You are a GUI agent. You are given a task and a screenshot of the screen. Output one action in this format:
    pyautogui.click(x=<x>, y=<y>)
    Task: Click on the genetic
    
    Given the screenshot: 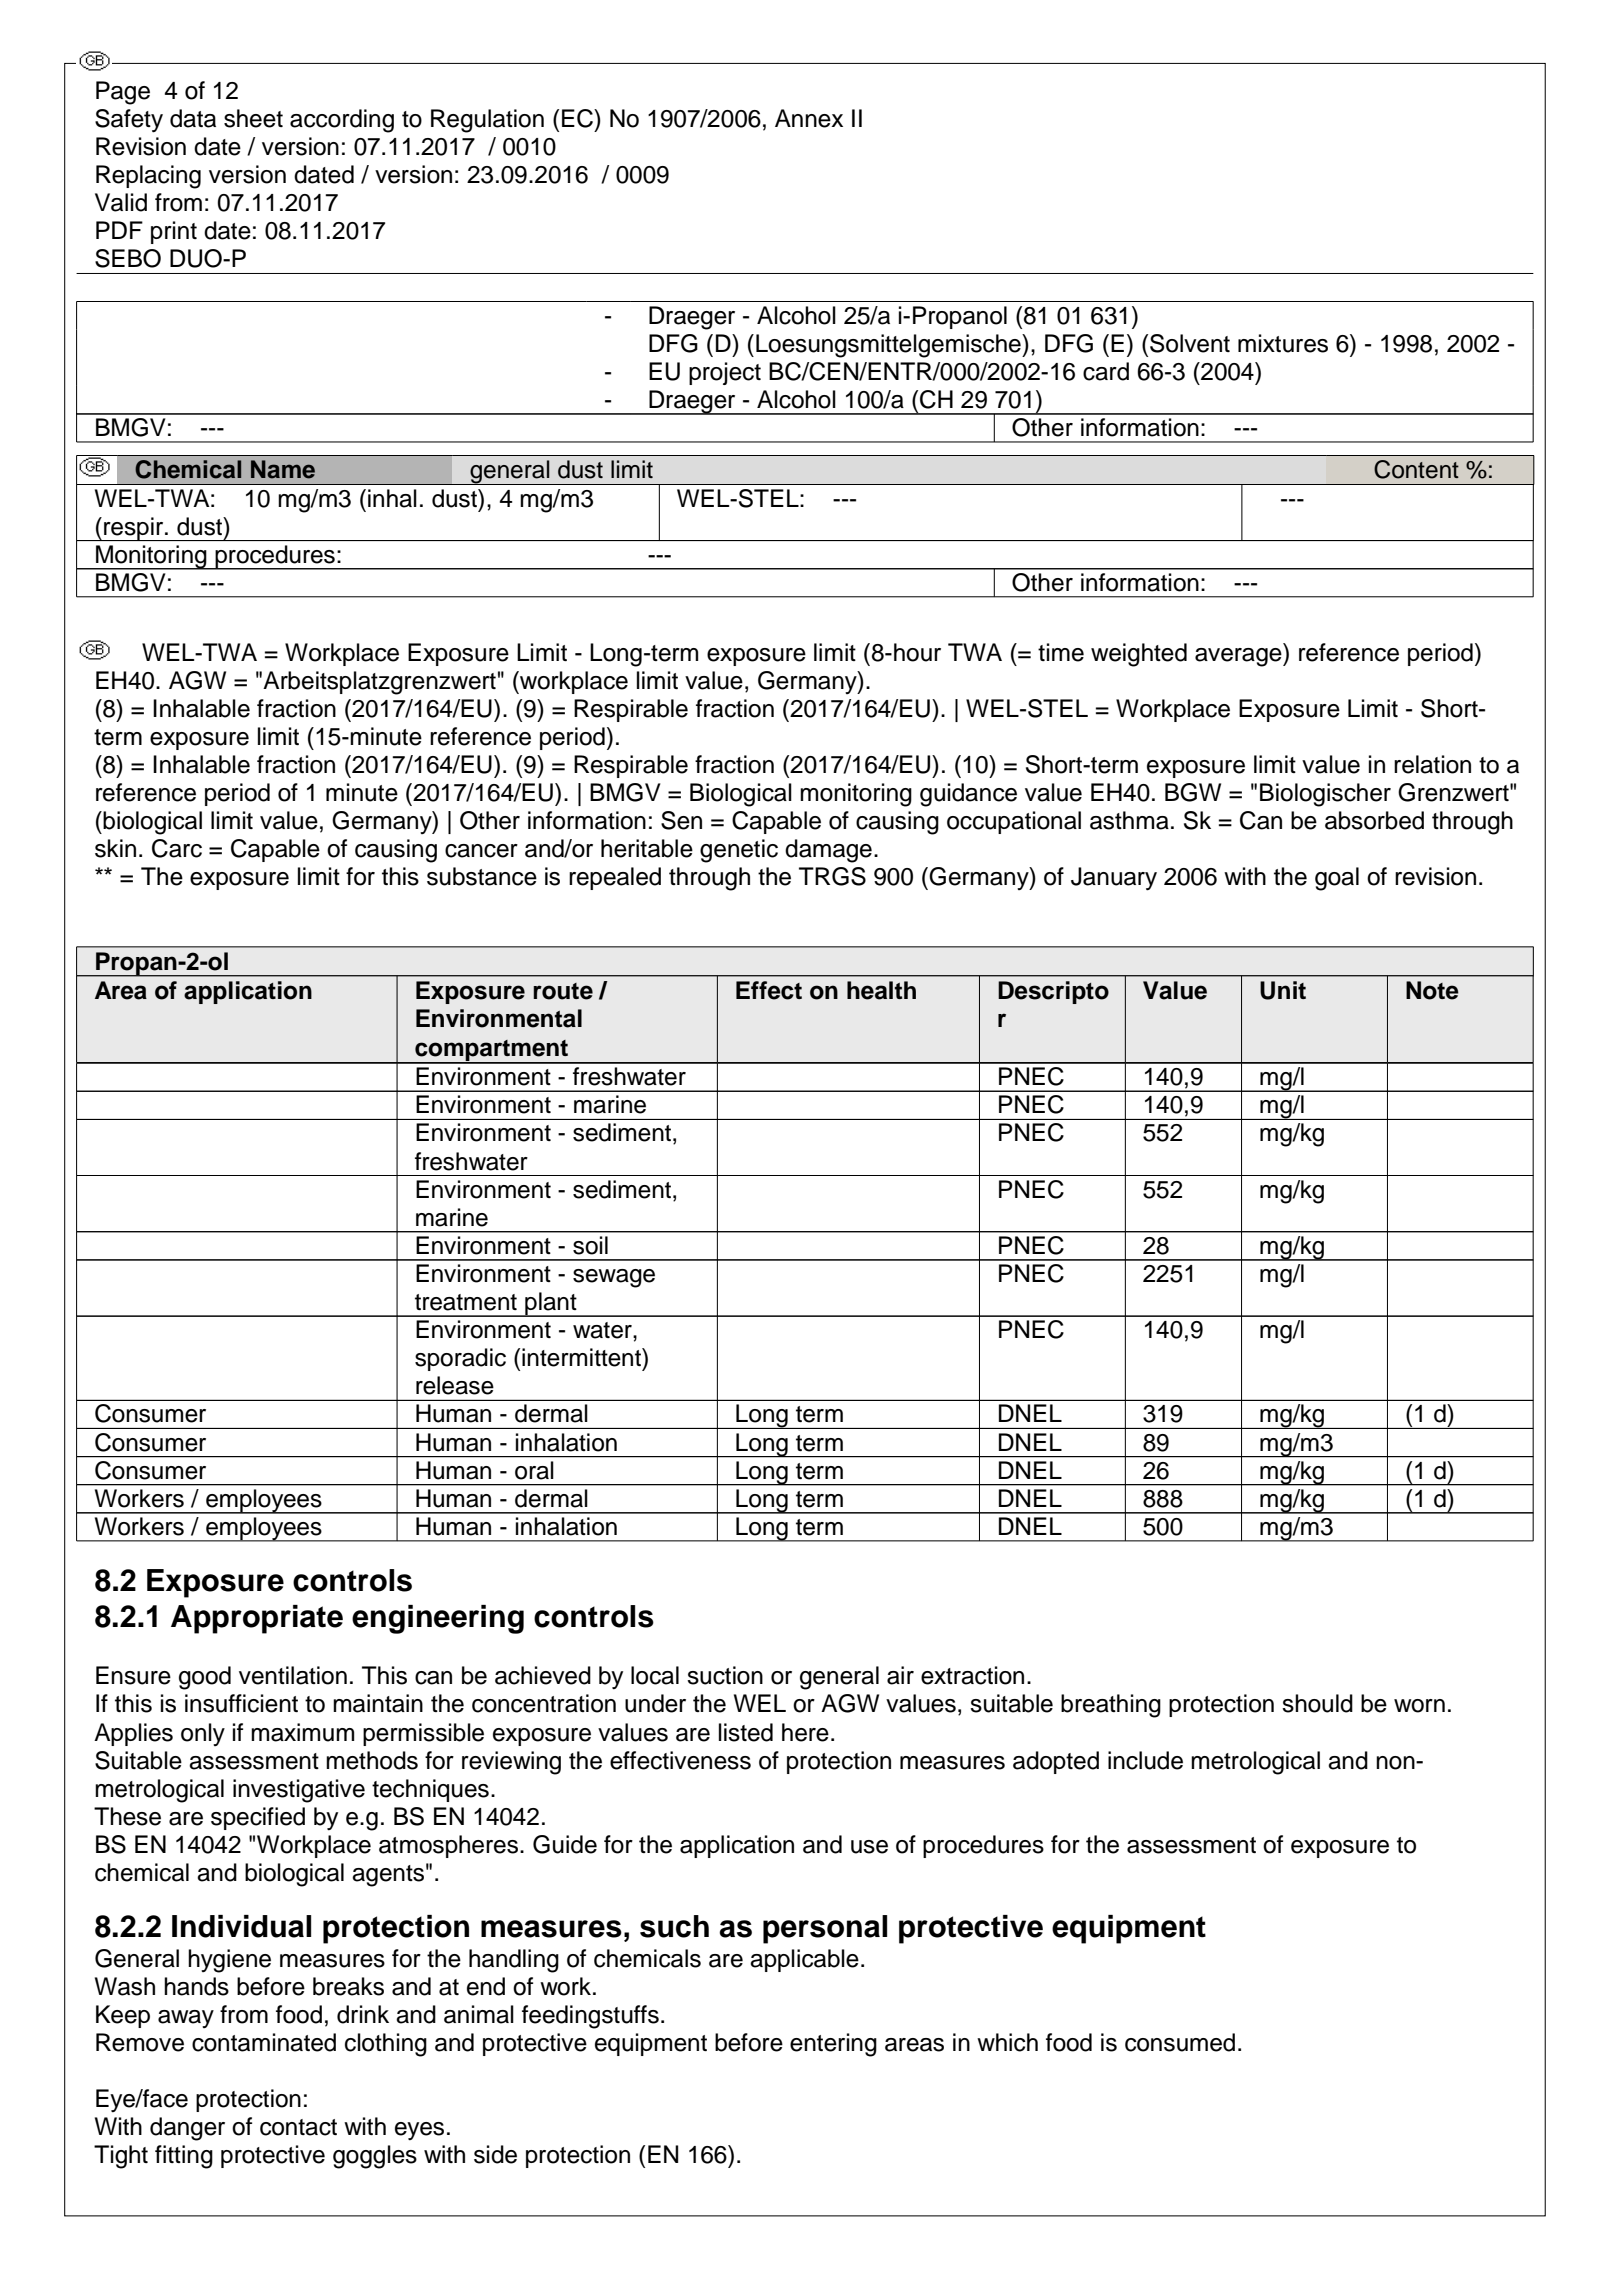 What is the action you would take?
    pyautogui.click(x=739, y=851)
